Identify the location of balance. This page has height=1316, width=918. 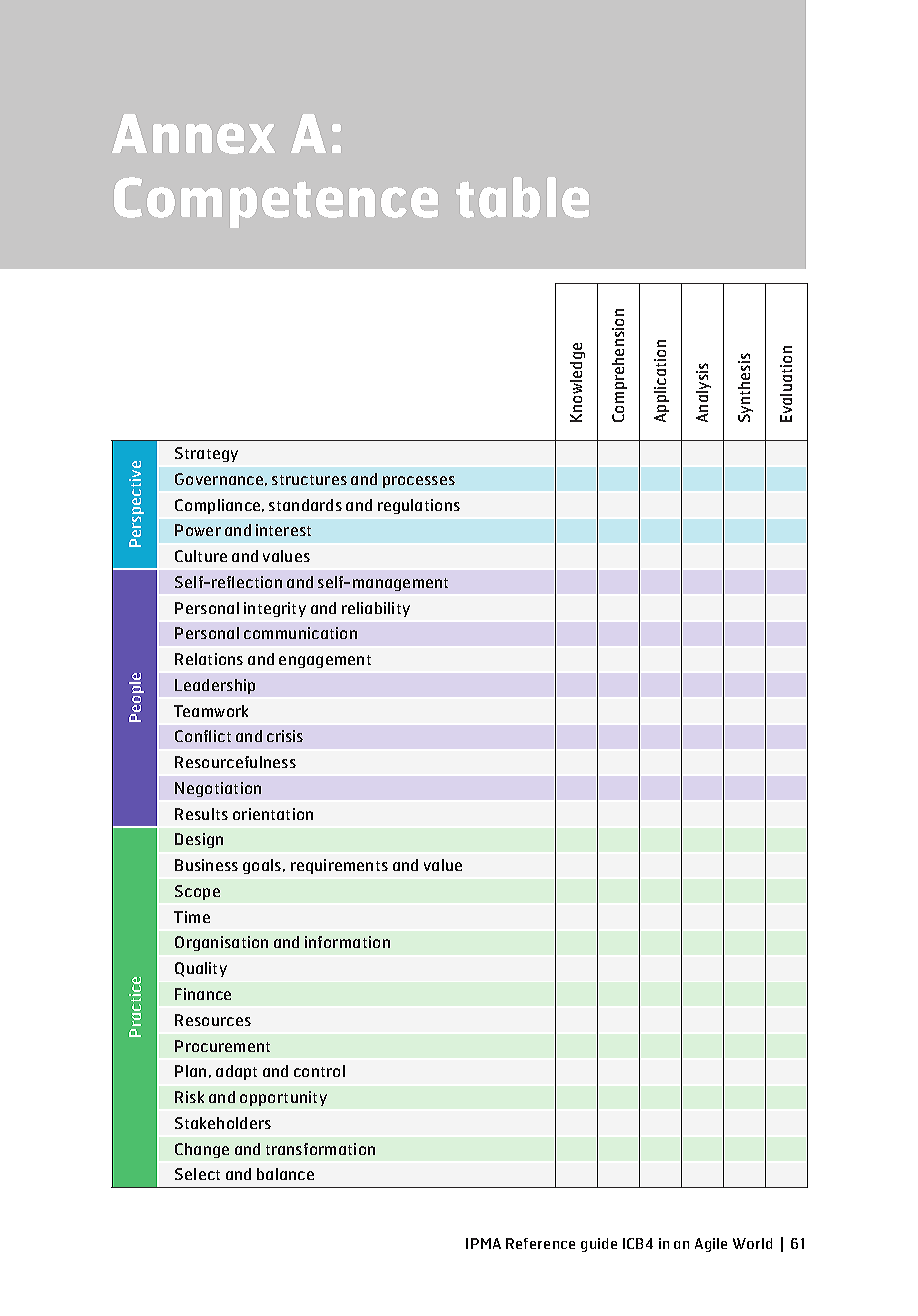
(285, 1174).
